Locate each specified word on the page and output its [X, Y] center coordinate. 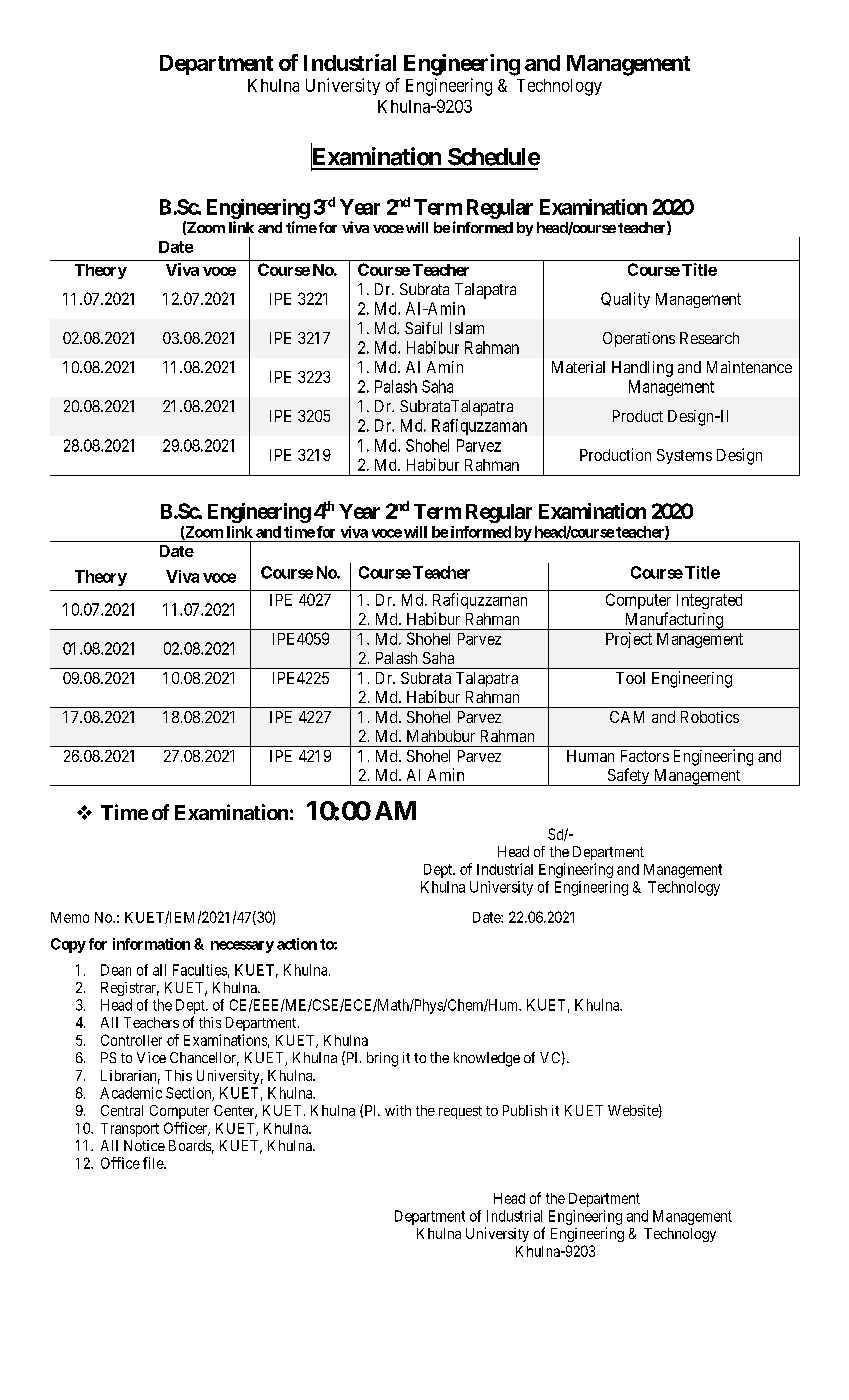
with [398, 1110]
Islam [467, 328]
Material [578, 367]
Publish [525, 1110]
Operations [639, 339]
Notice [144, 1145]
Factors [645, 756]
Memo [70, 917]
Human [590, 756]
